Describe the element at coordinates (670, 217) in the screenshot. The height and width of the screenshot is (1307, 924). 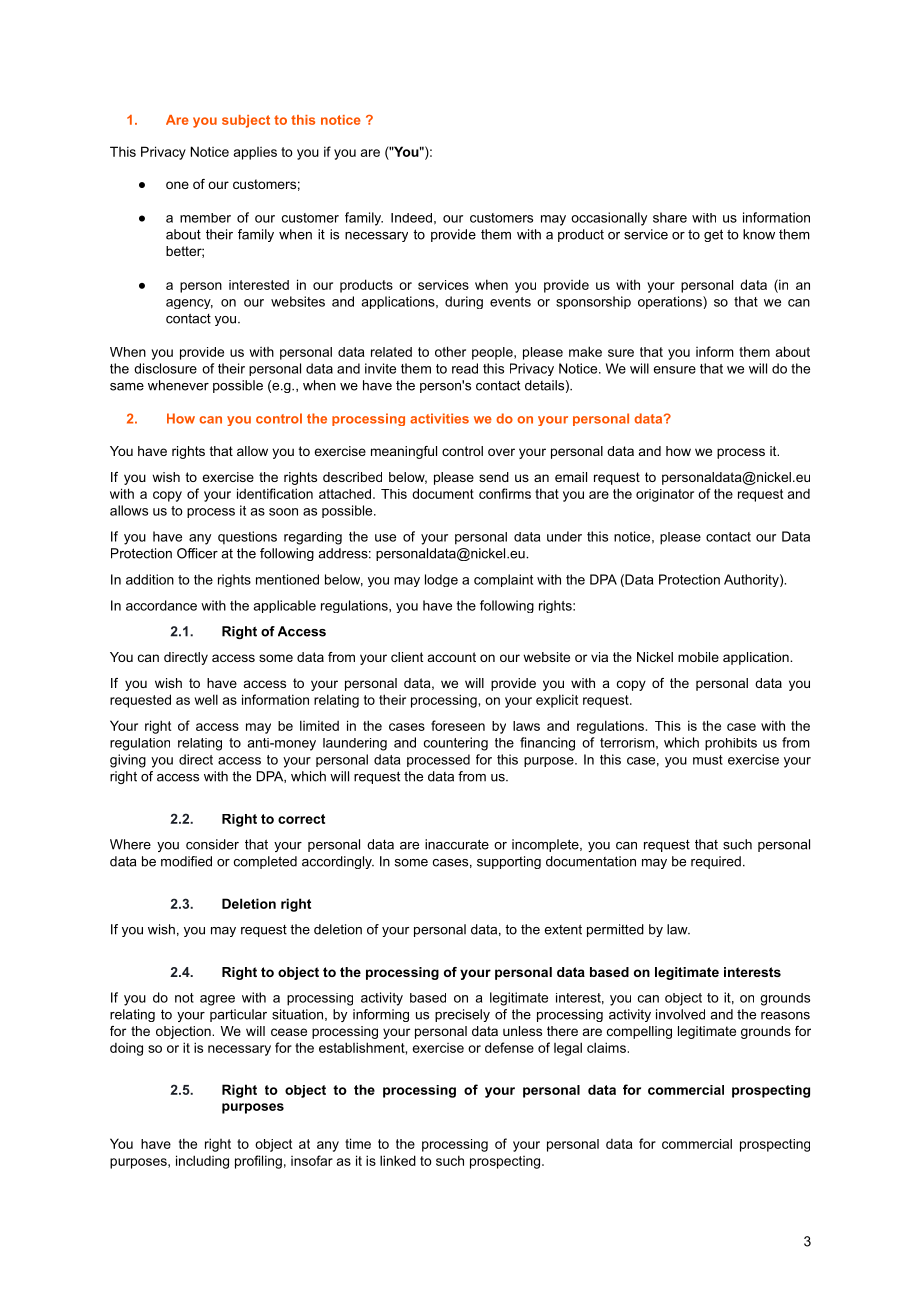
I see `share` at that location.
